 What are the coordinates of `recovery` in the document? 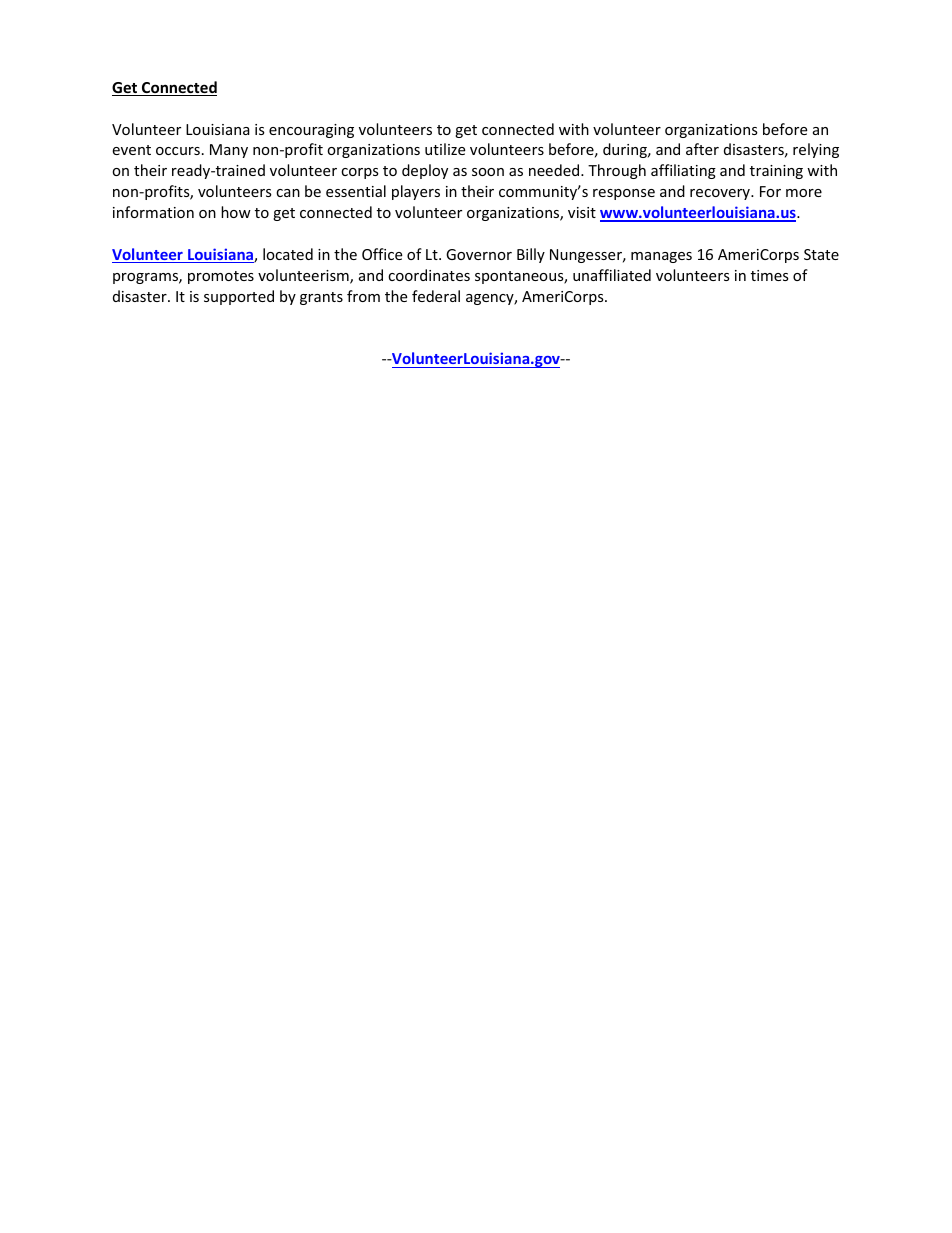 It's located at (721, 194).
